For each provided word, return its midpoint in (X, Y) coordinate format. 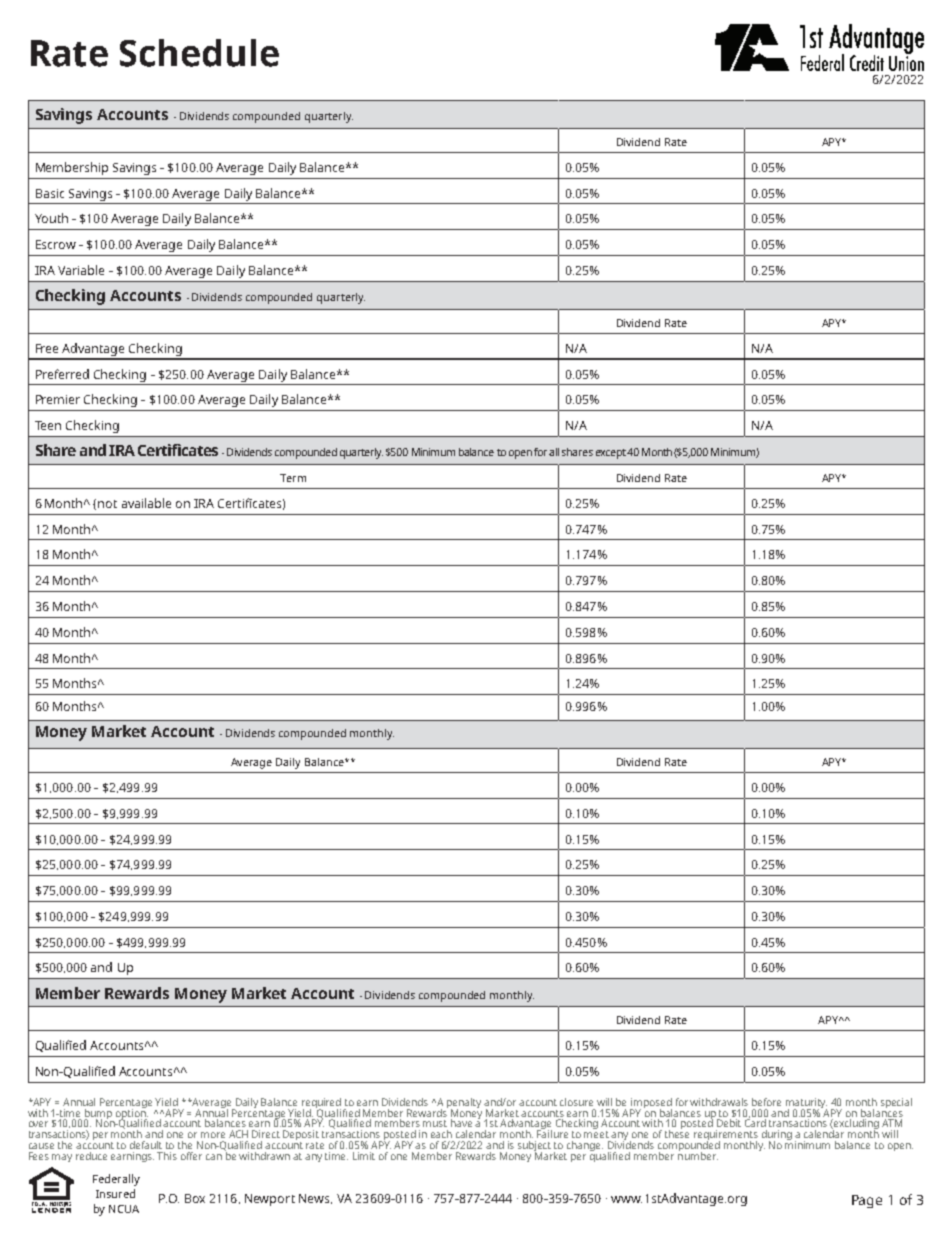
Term (293, 478)
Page (867, 1201)
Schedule (199, 53)
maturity (806, 1104)
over (38, 1124)
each (441, 1134)
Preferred (62, 374)
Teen (48, 425)
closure (576, 1102)
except (611, 454)
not (107, 504)
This (167, 1156)
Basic (50, 193)
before (766, 1102)
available (146, 503)
